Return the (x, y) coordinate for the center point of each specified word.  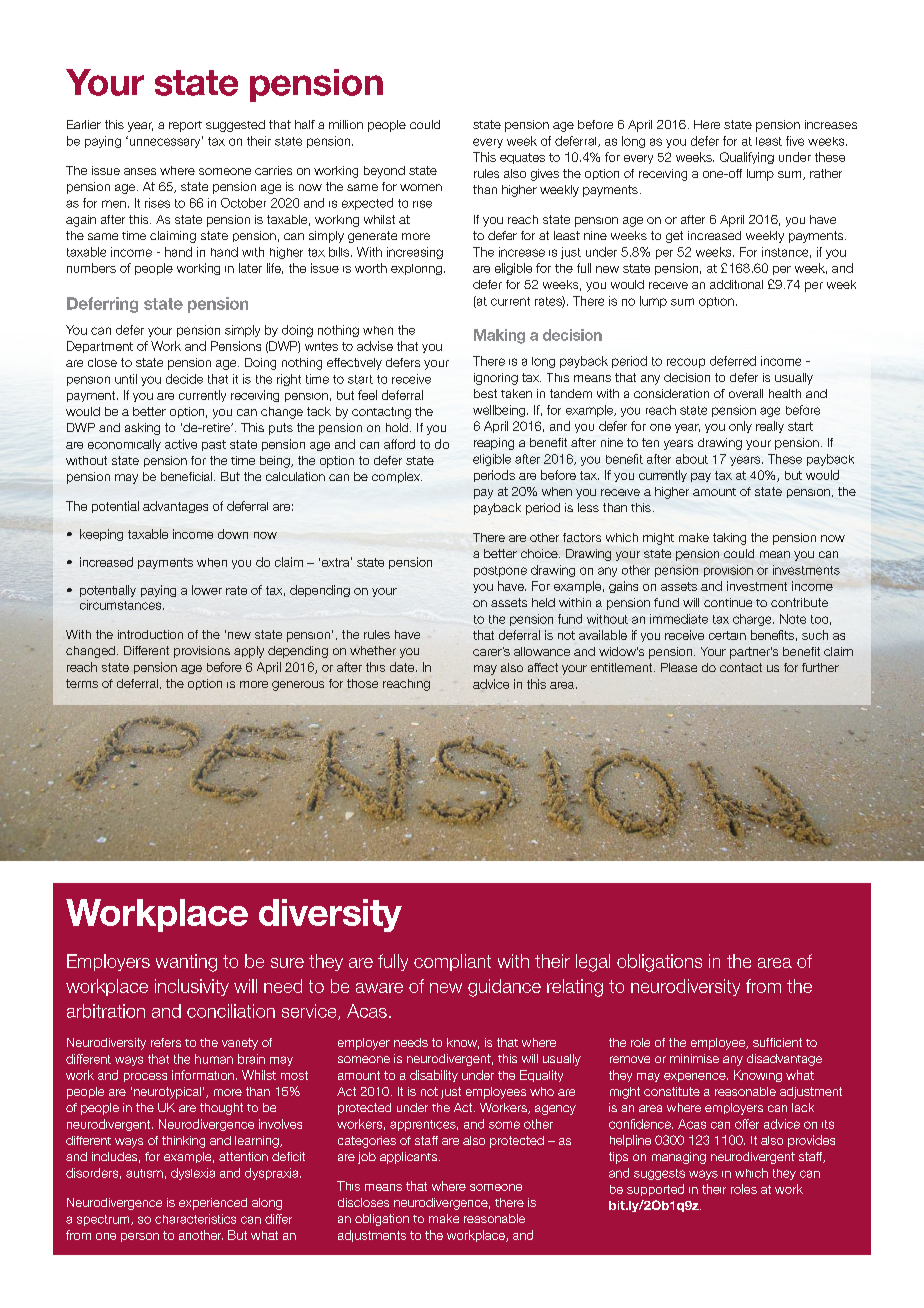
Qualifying (747, 158)
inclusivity (192, 987)
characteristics (195, 1219)
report (185, 126)
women (421, 187)
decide (184, 379)
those (362, 683)
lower (207, 590)
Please (679, 667)
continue (728, 602)
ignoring (496, 379)
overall (746, 393)
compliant (452, 962)
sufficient (777, 1042)
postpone (500, 571)
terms (82, 683)
